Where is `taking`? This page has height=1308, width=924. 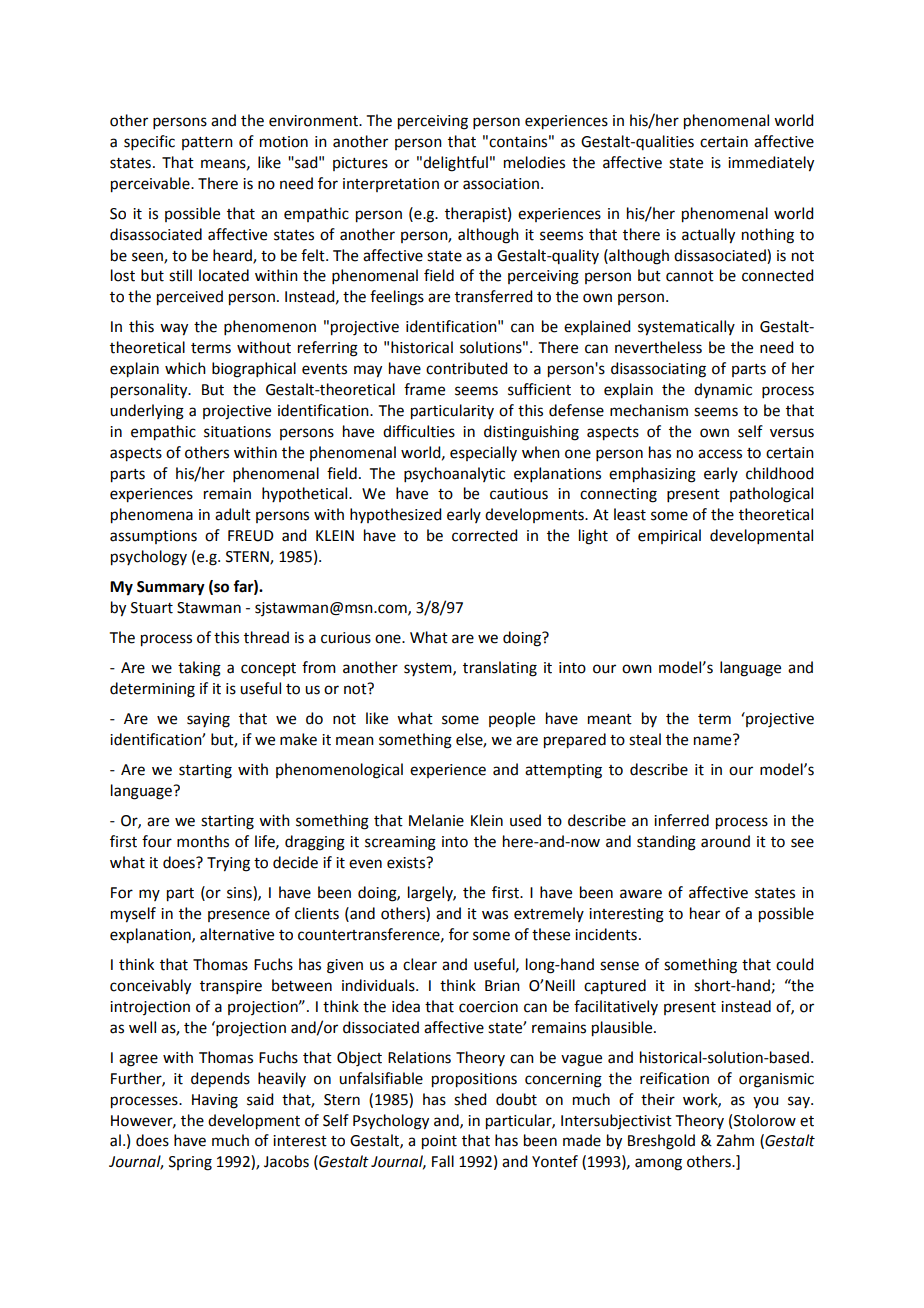
taking is located at coordinates (199, 669).
